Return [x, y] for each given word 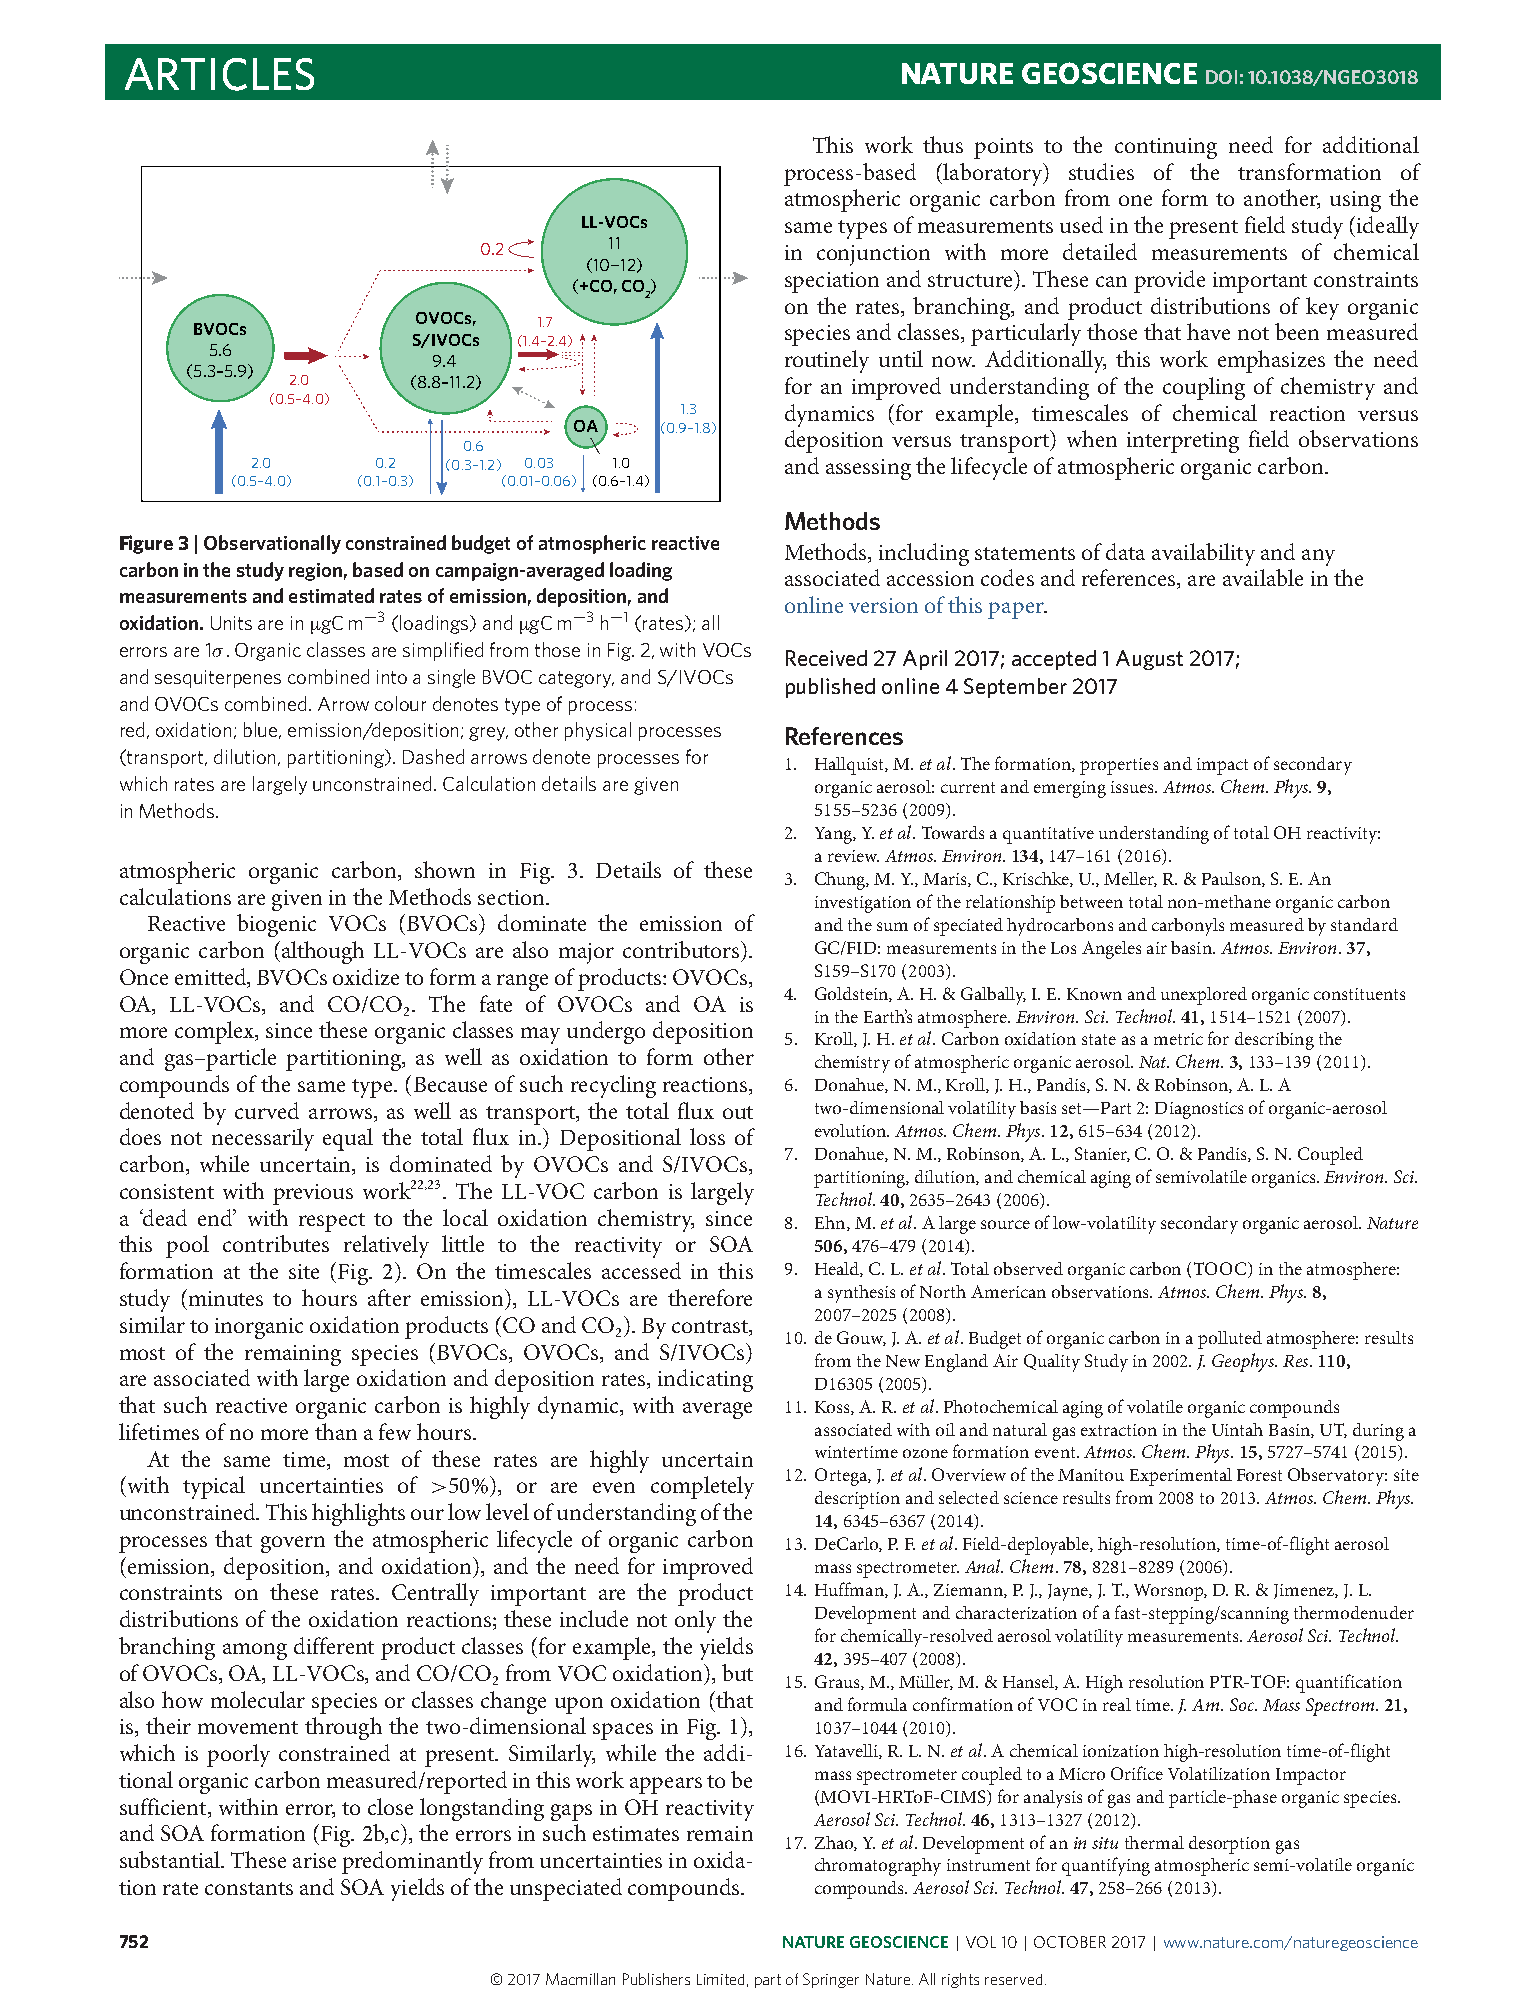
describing [1274, 1041]
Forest [1259, 1475]
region [315, 572]
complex [216, 1032]
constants [249, 1888]
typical [214, 1487]
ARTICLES [219, 74]
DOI [1221, 77]
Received [826, 658]
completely [702, 1487]
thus [943, 144]
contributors [682, 949]
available [1263, 577]
